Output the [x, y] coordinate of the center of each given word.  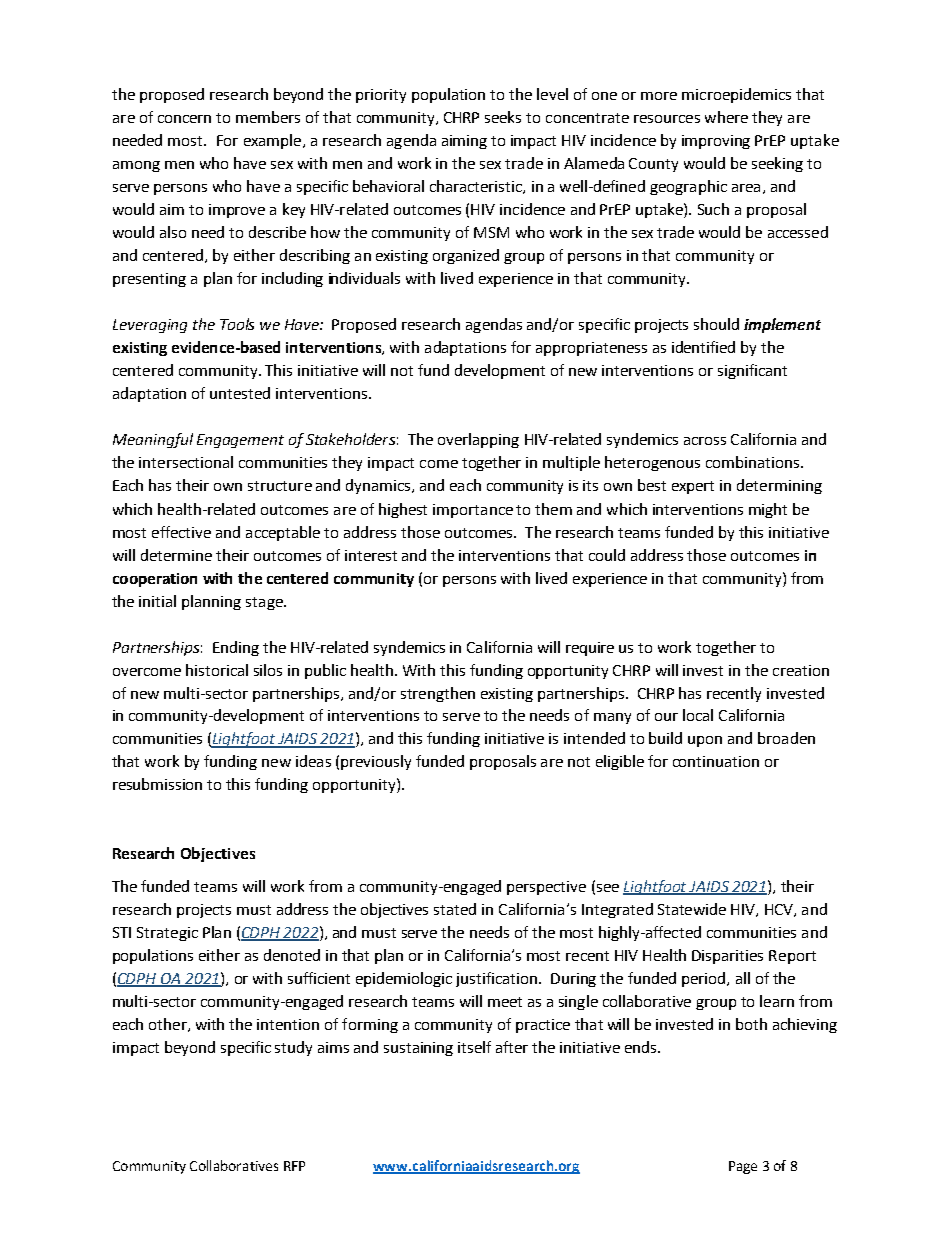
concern [184, 119]
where [726, 117]
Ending [236, 648]
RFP [294, 1166]
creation [801, 670]
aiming [464, 142]
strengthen [438, 694]
